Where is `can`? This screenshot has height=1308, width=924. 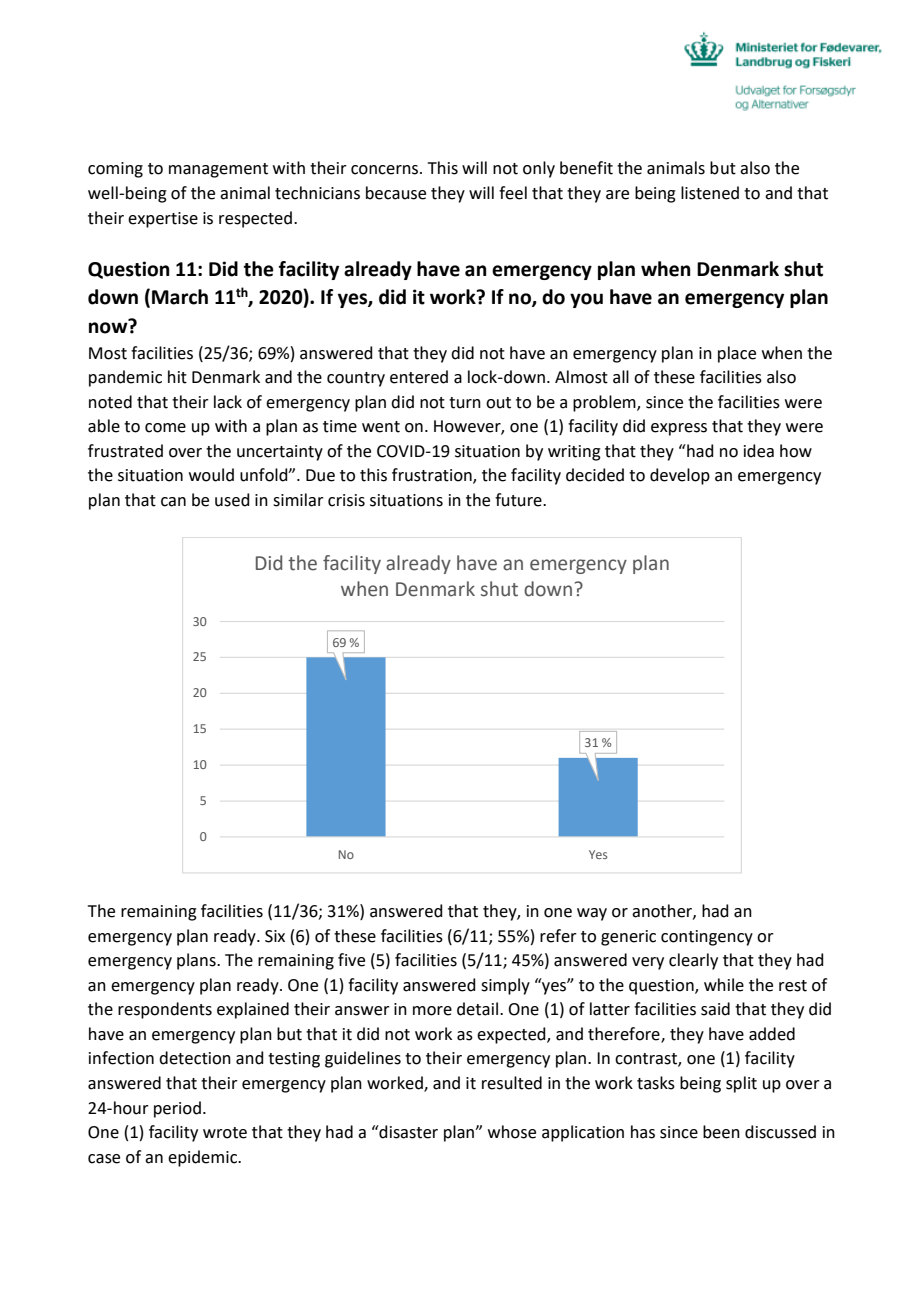 can is located at coordinates (173, 502).
